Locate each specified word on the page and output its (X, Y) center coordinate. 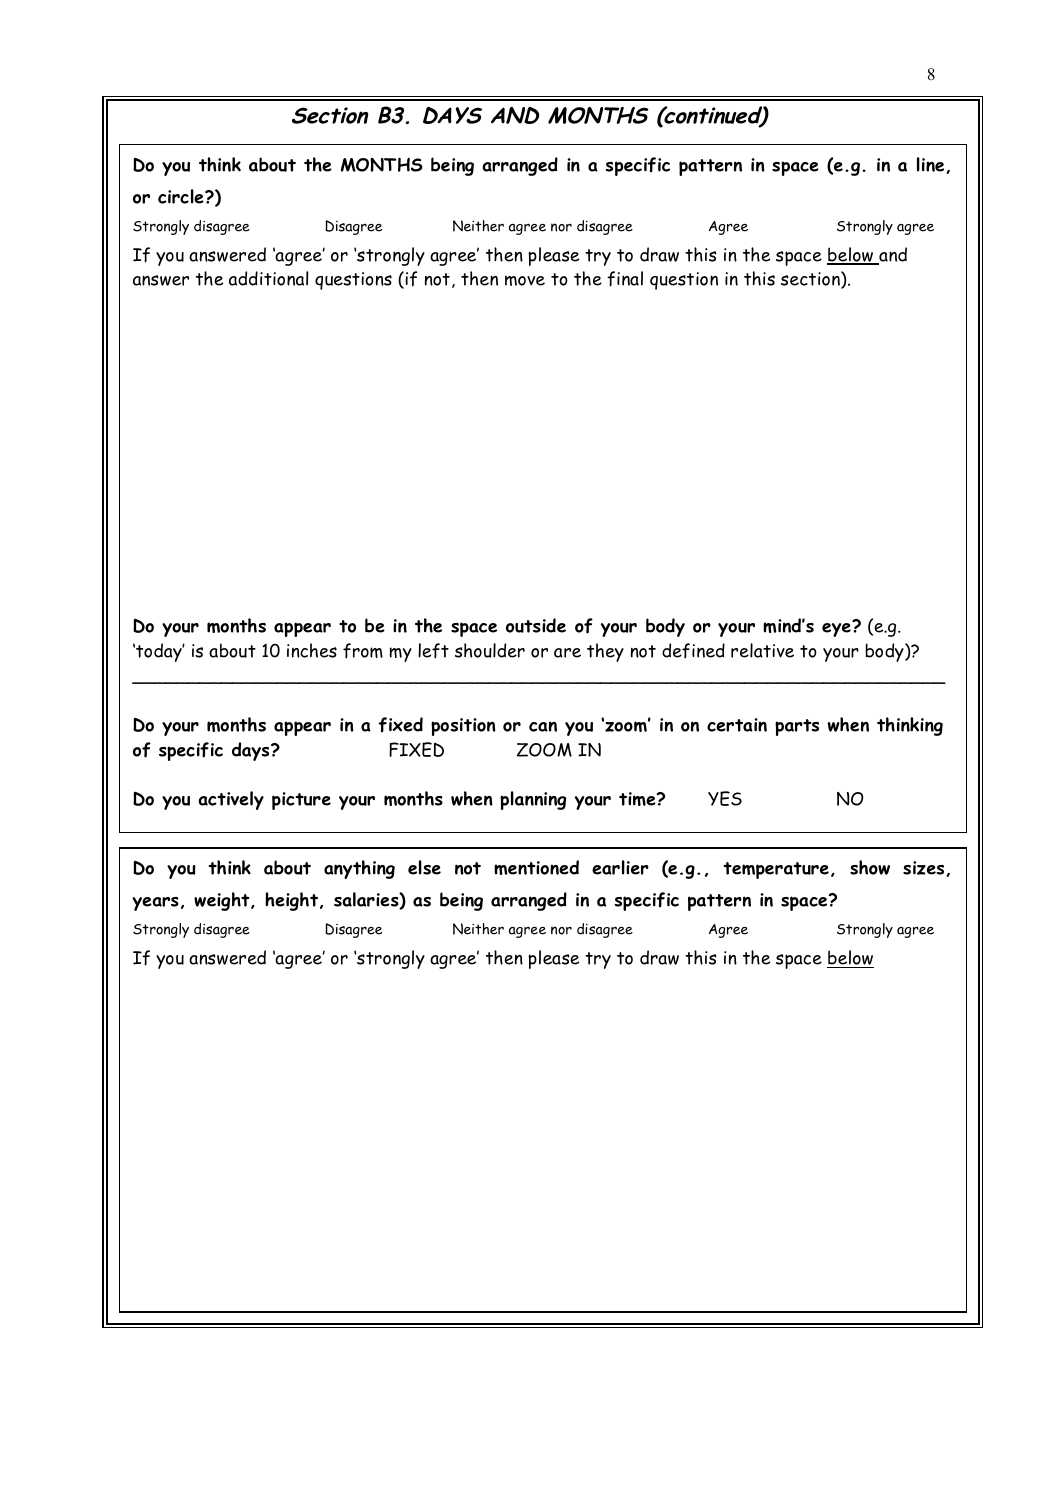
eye (837, 629)
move (525, 280)
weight (223, 901)
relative (762, 650)
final (625, 279)
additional (268, 278)
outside (536, 625)
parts (797, 727)
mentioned (536, 867)
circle (182, 196)
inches (312, 650)
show (870, 867)
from (363, 651)
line (932, 165)
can (543, 726)
